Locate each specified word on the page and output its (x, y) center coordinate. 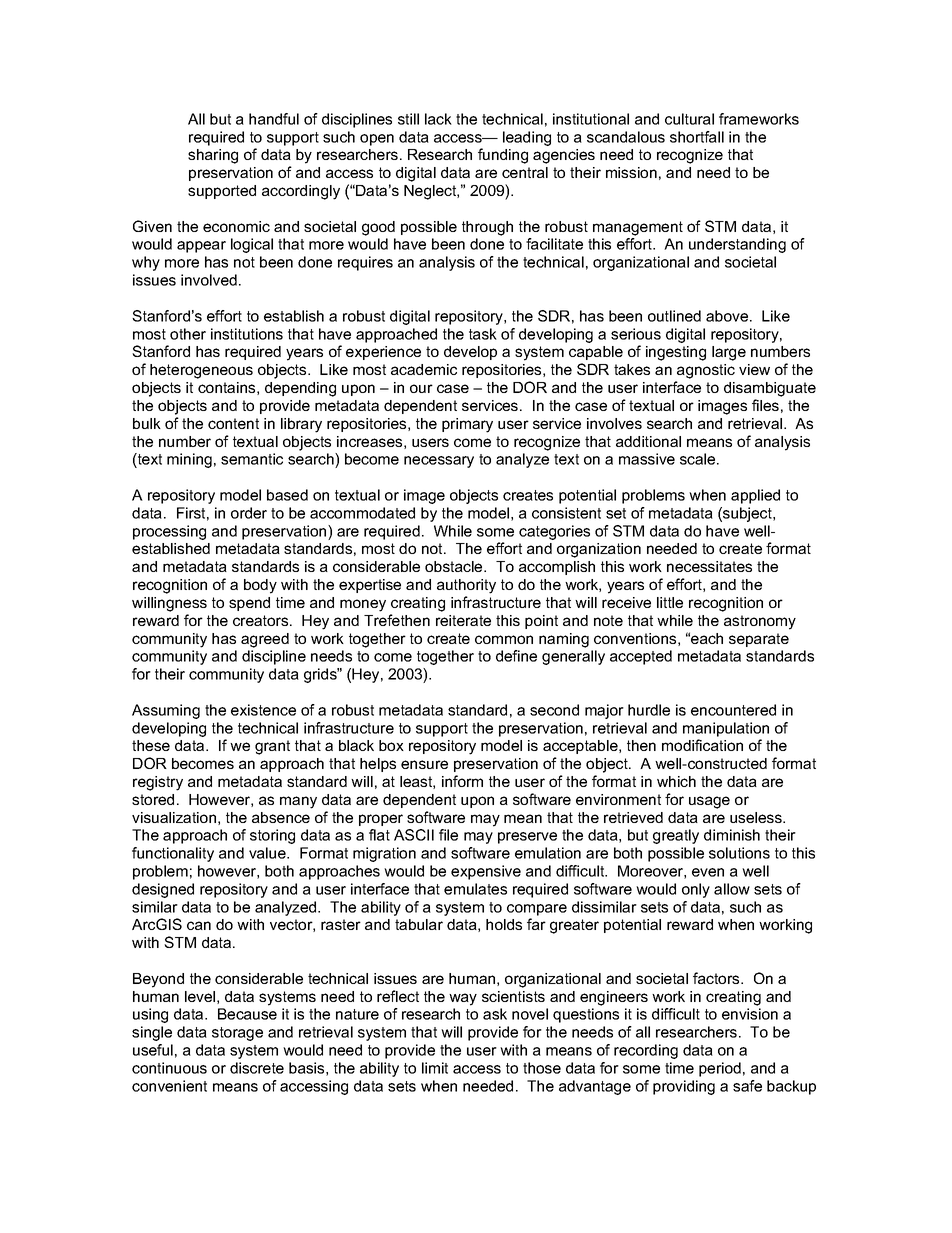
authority (466, 586)
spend (249, 604)
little (670, 602)
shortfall (697, 137)
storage (237, 1034)
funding (503, 156)
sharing (213, 156)
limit (435, 1068)
